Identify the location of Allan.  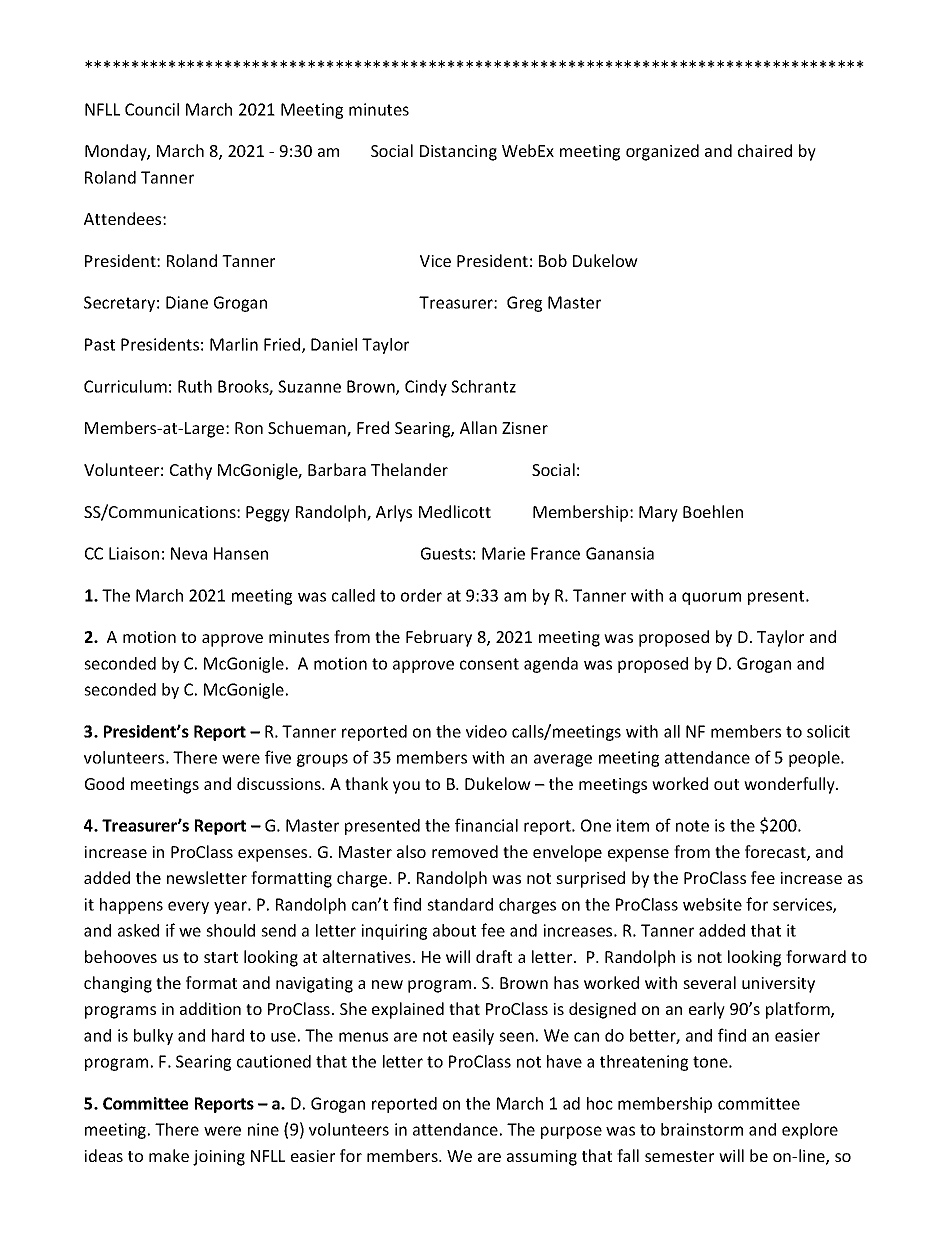
(478, 427).
